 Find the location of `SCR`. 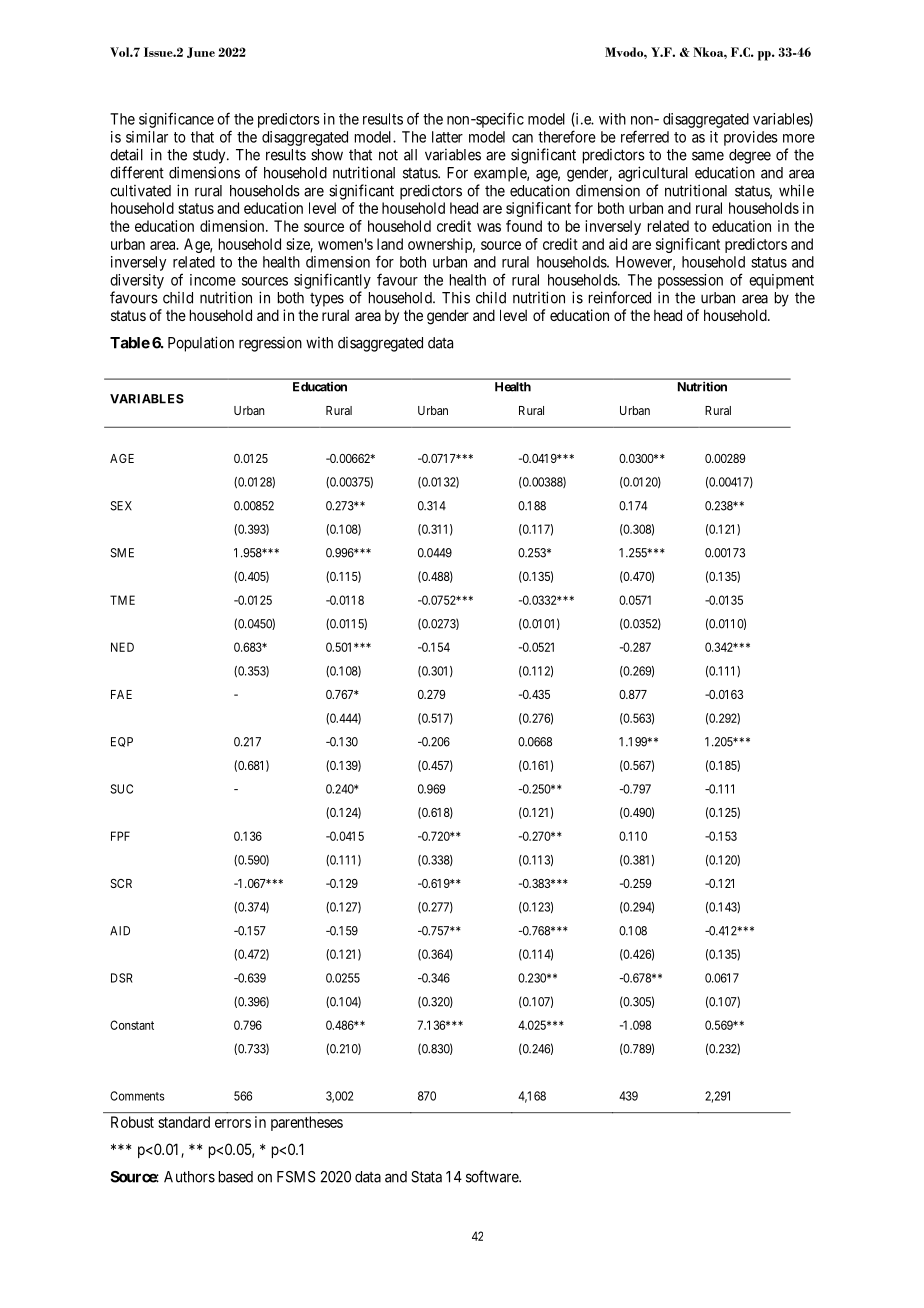

SCR is located at coordinates (121, 883).
